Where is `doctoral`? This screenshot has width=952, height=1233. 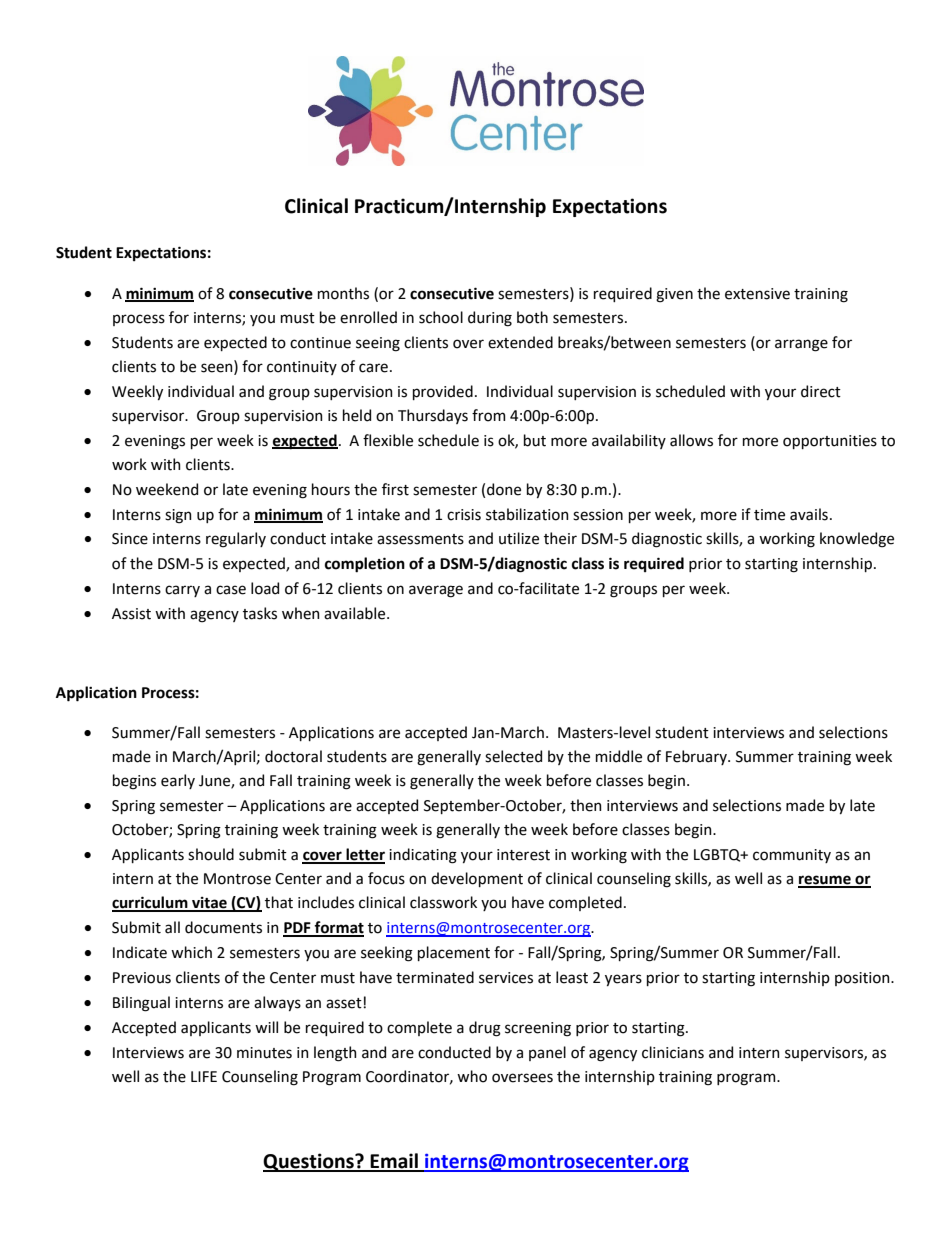 doctoral is located at coordinates (293, 756).
